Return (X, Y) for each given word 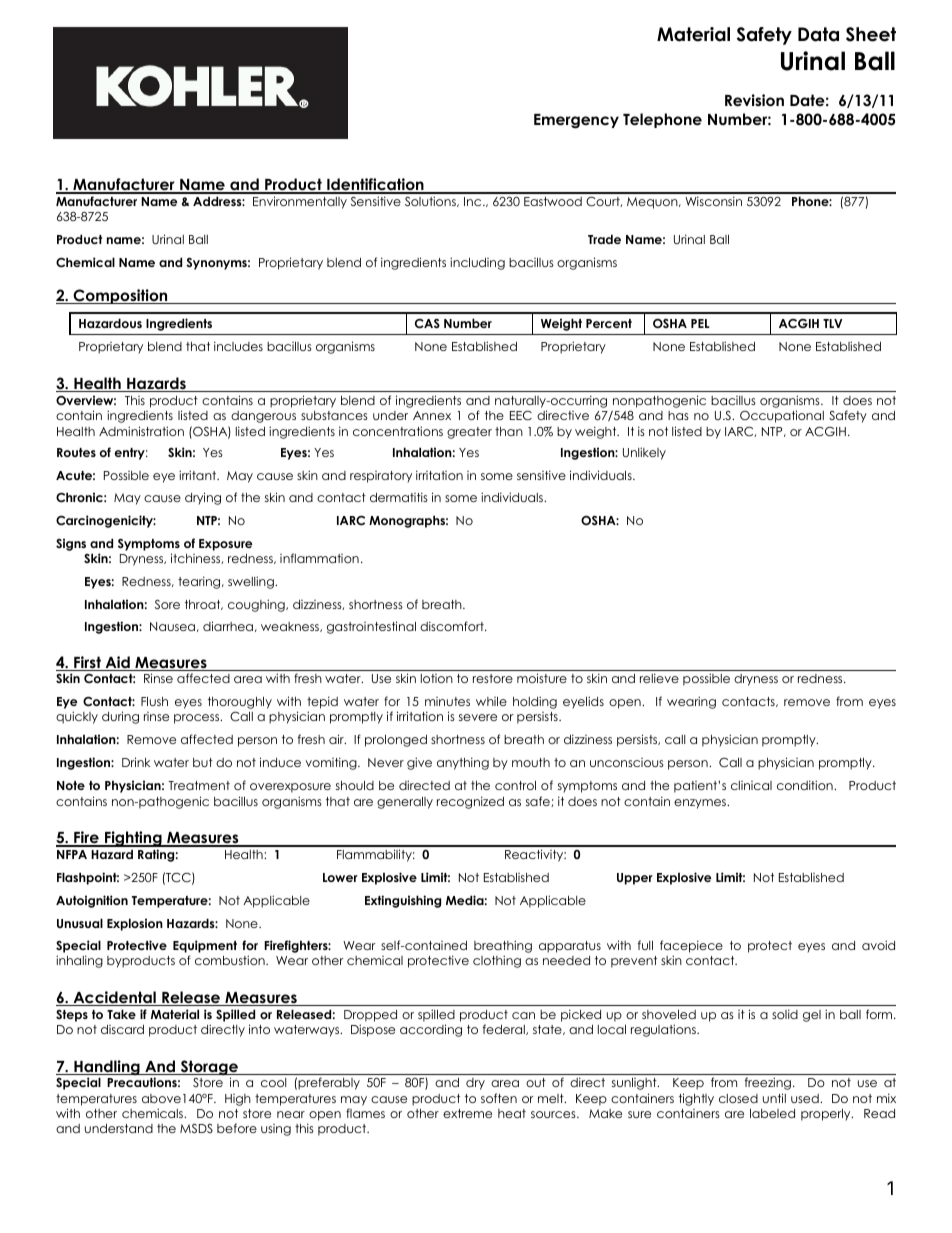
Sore (167, 604)
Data (818, 34)
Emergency (576, 121)
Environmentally (300, 202)
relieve (659, 678)
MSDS (196, 1128)
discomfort (453, 626)
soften (499, 1098)
